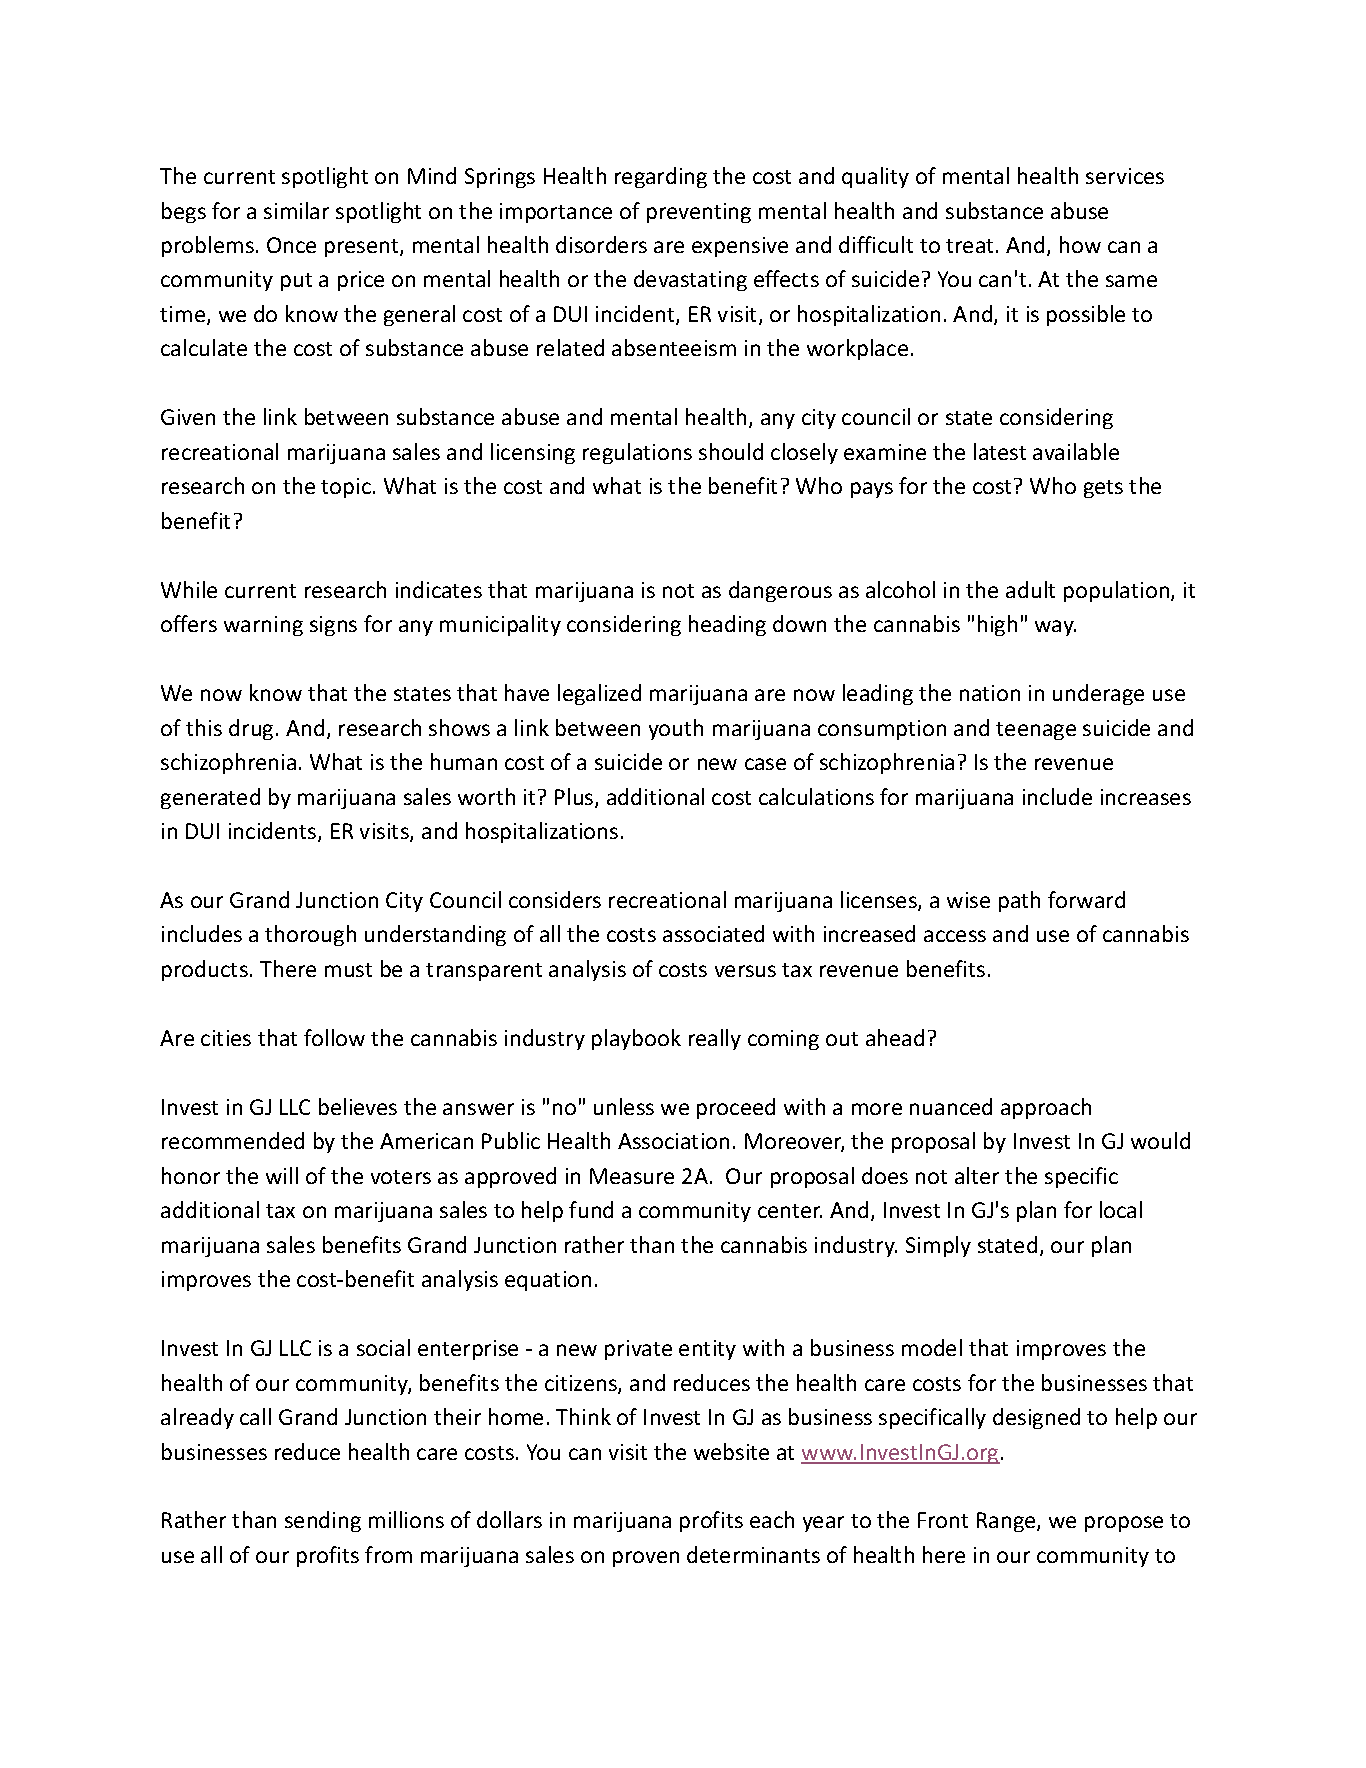  What do you see at coordinates (699, 213) in the document?
I see `preventing` at bounding box center [699, 213].
